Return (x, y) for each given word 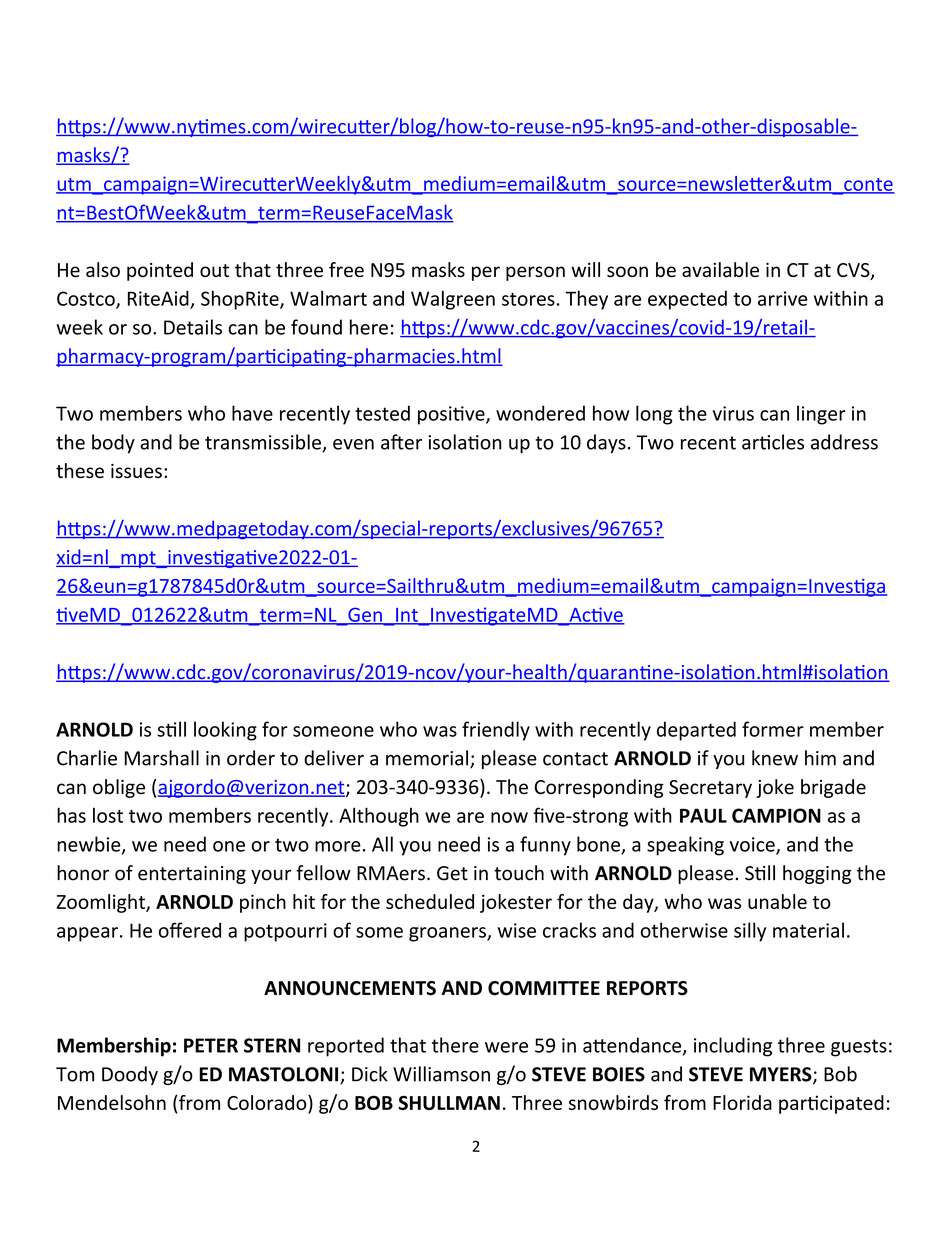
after (401, 442)
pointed (160, 271)
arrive (783, 298)
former (773, 729)
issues (136, 471)
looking (225, 731)
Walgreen (453, 300)
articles (773, 442)
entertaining (192, 875)
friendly (496, 731)
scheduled (430, 901)
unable (777, 901)
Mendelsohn (112, 1102)
